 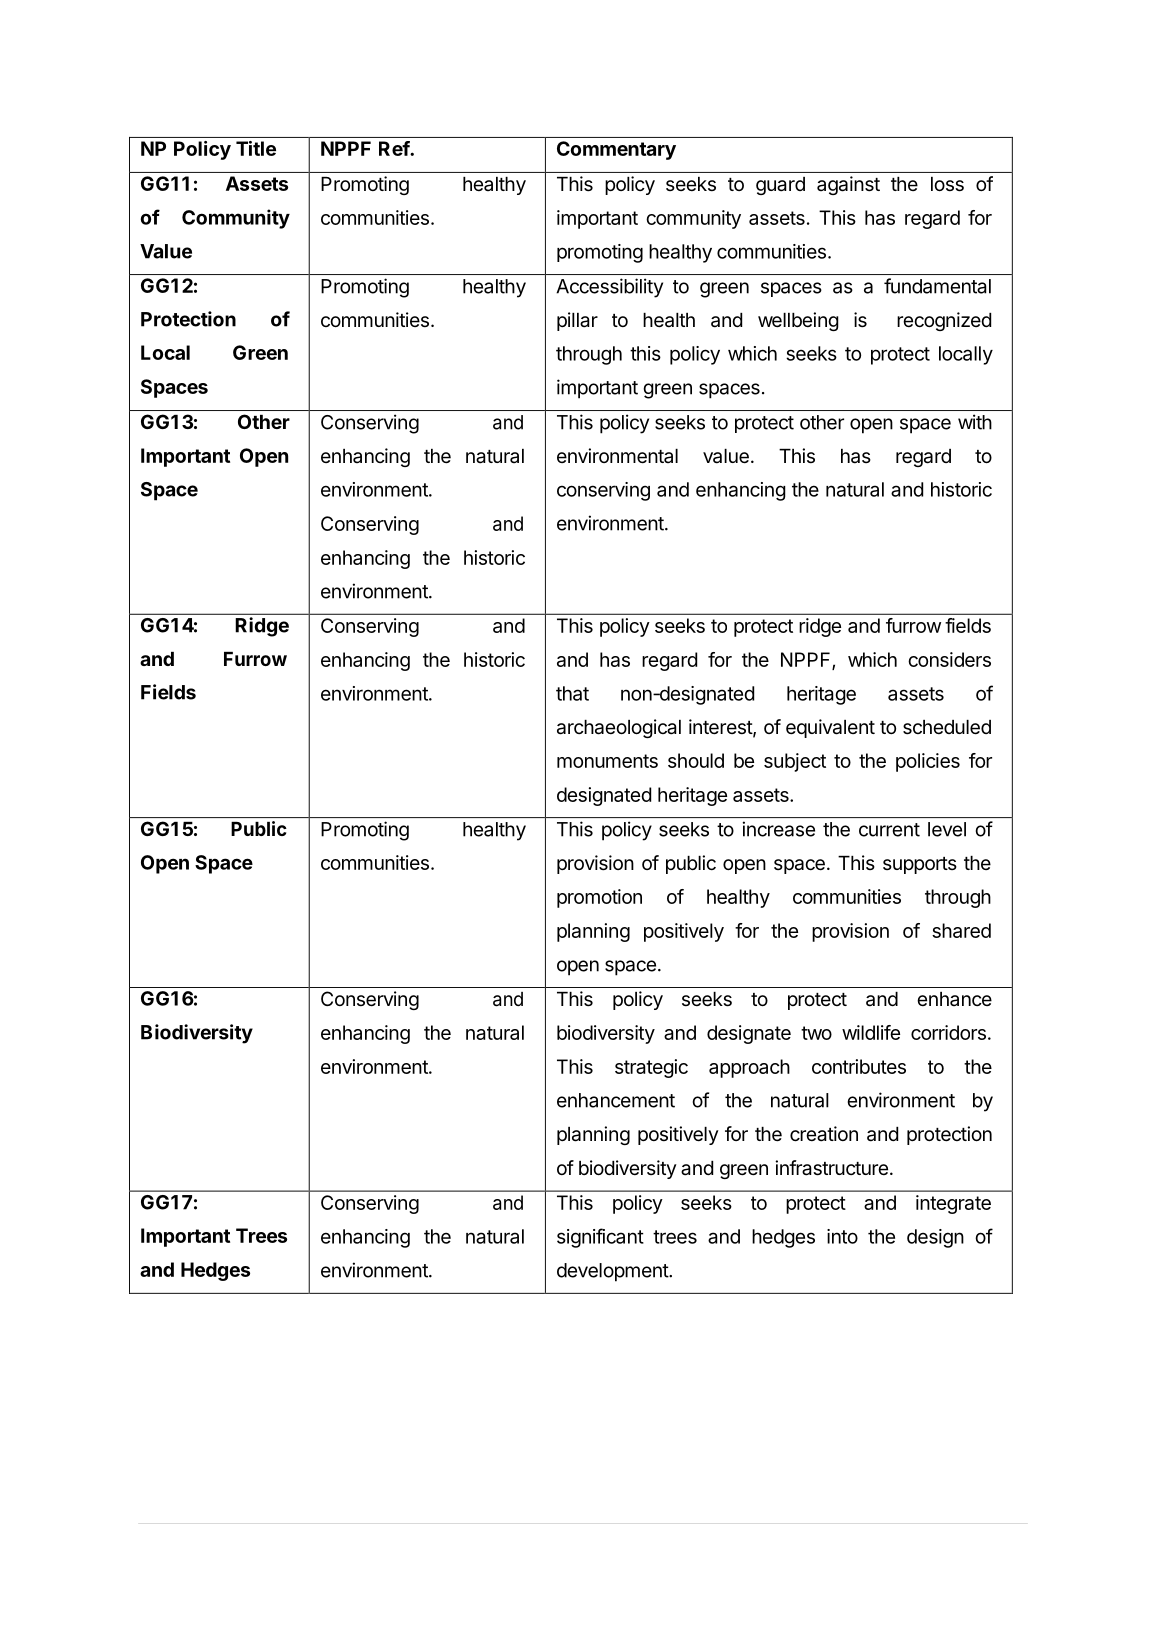 I want to click on with, so click(x=975, y=422).
